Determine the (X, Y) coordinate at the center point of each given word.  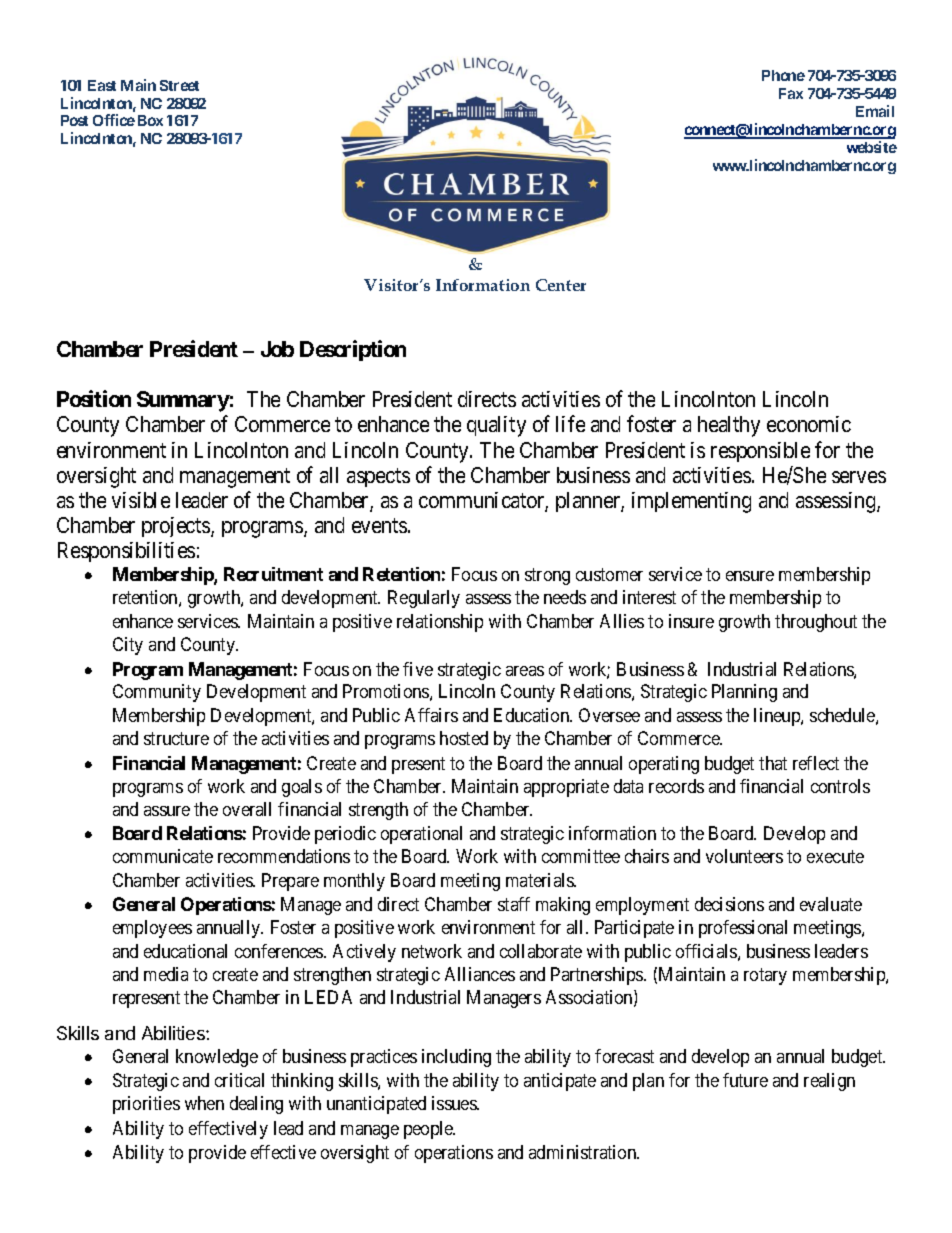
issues (455, 1103)
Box (150, 120)
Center (561, 285)
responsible (760, 452)
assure (167, 811)
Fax (791, 93)
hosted (464, 738)
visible (141, 500)
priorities (146, 1105)
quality (496, 426)
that (773, 763)
